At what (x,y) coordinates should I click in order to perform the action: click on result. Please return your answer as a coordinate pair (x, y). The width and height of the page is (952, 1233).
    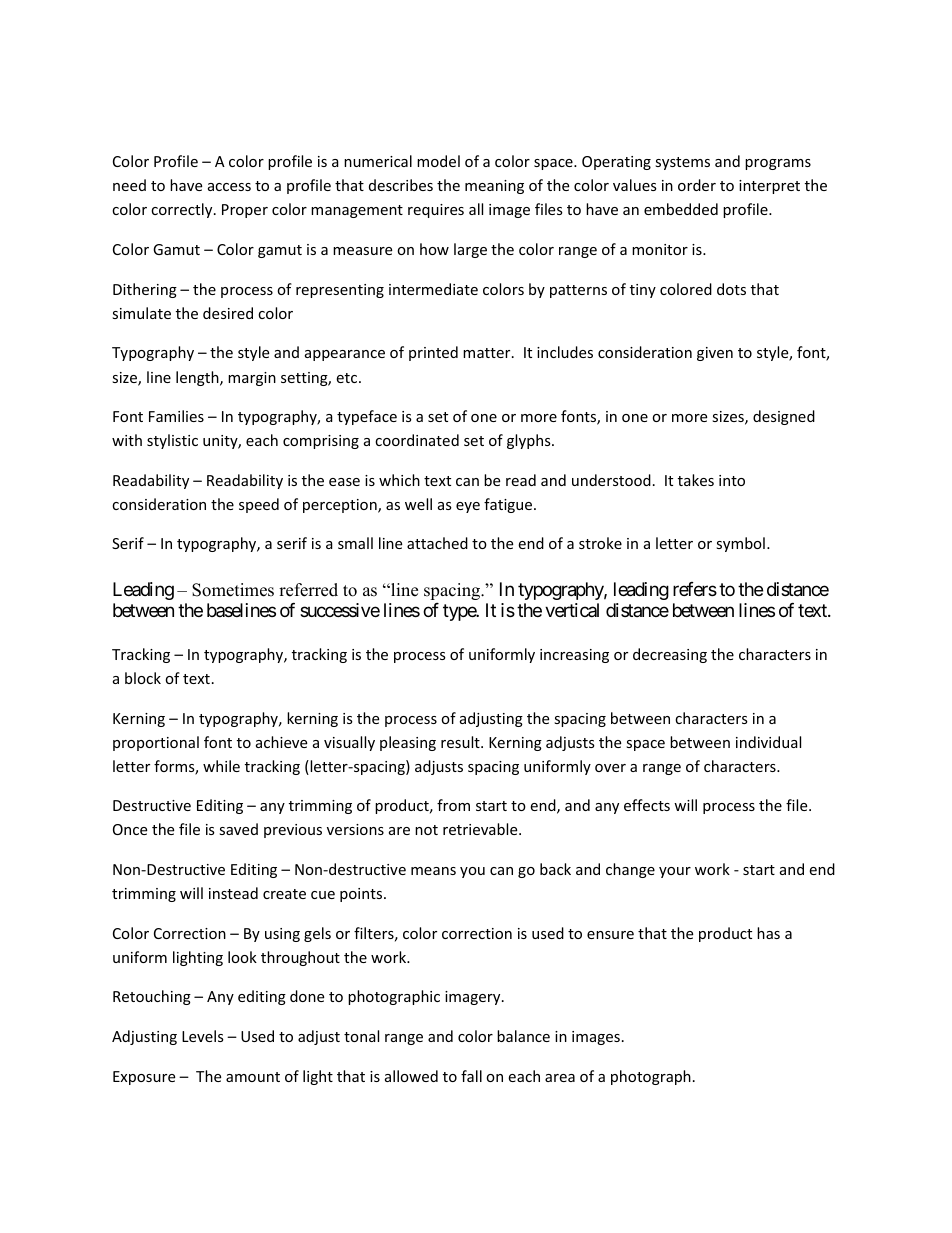
    Looking at the image, I should click on (461, 742).
